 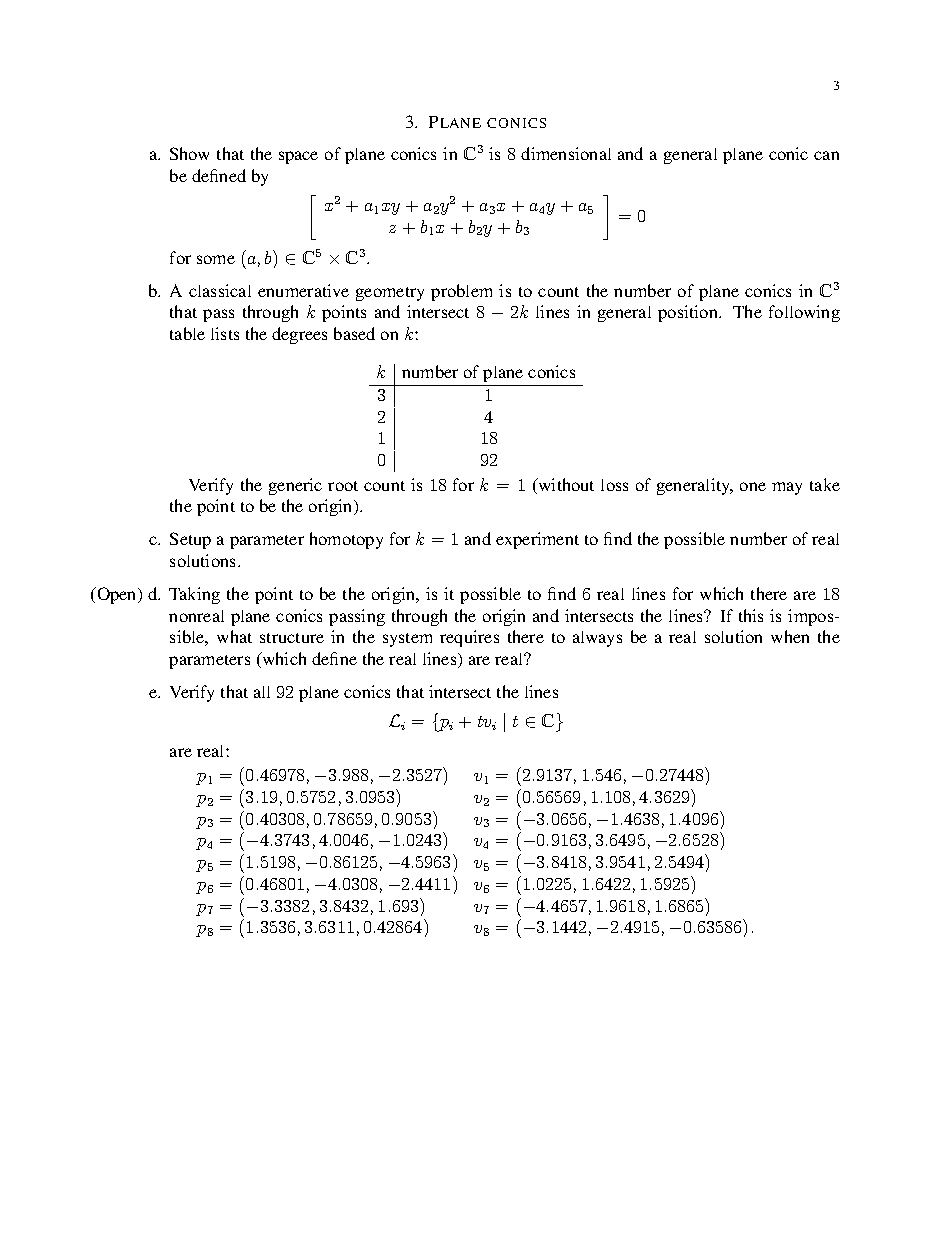 I want to click on without, so click(x=565, y=484).
